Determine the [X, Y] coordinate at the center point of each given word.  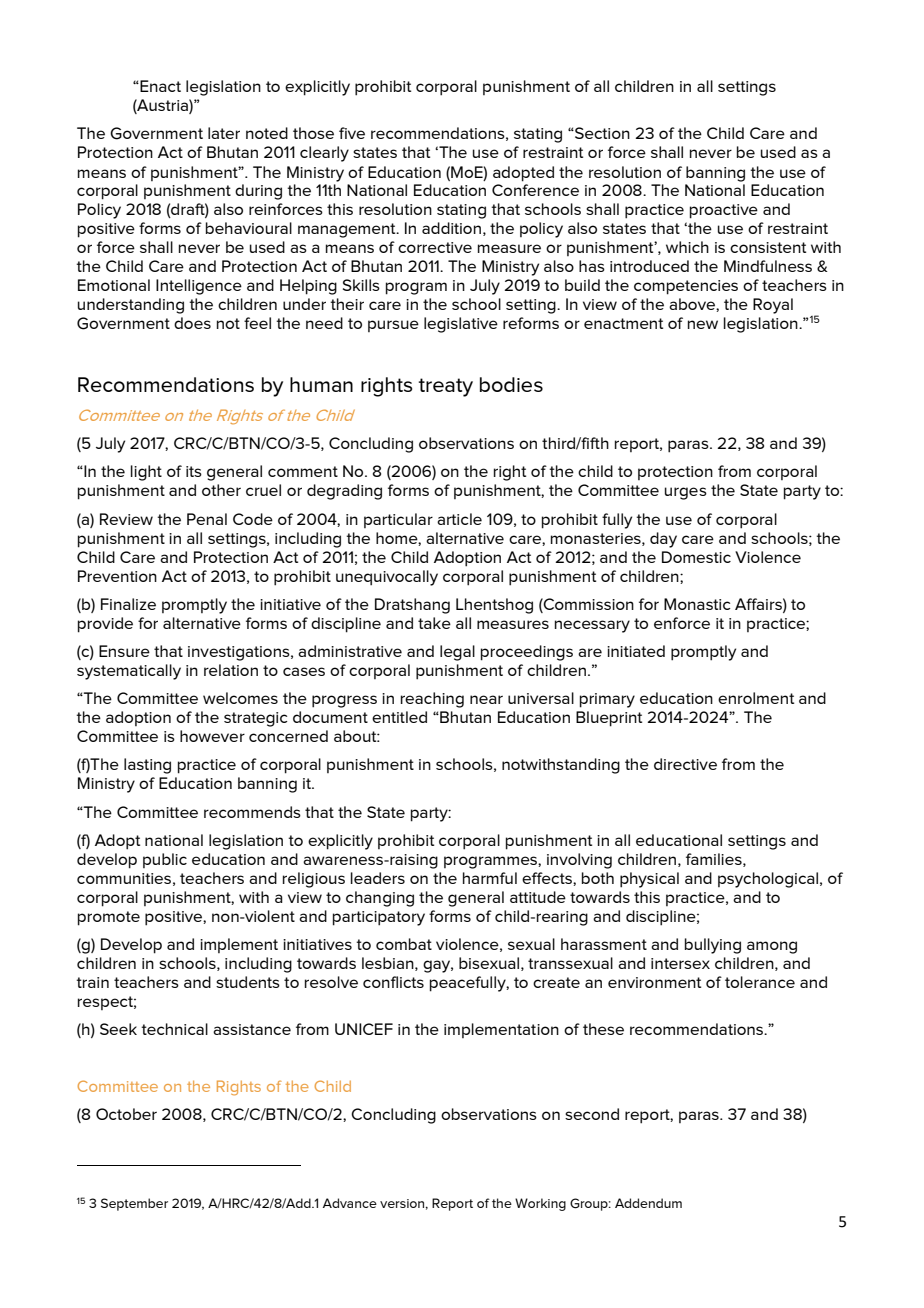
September [134, 1204]
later [224, 133]
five [352, 133]
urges [686, 493]
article [459, 519]
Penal [207, 519]
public [165, 860]
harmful [490, 878]
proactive [724, 211]
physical [649, 880]
